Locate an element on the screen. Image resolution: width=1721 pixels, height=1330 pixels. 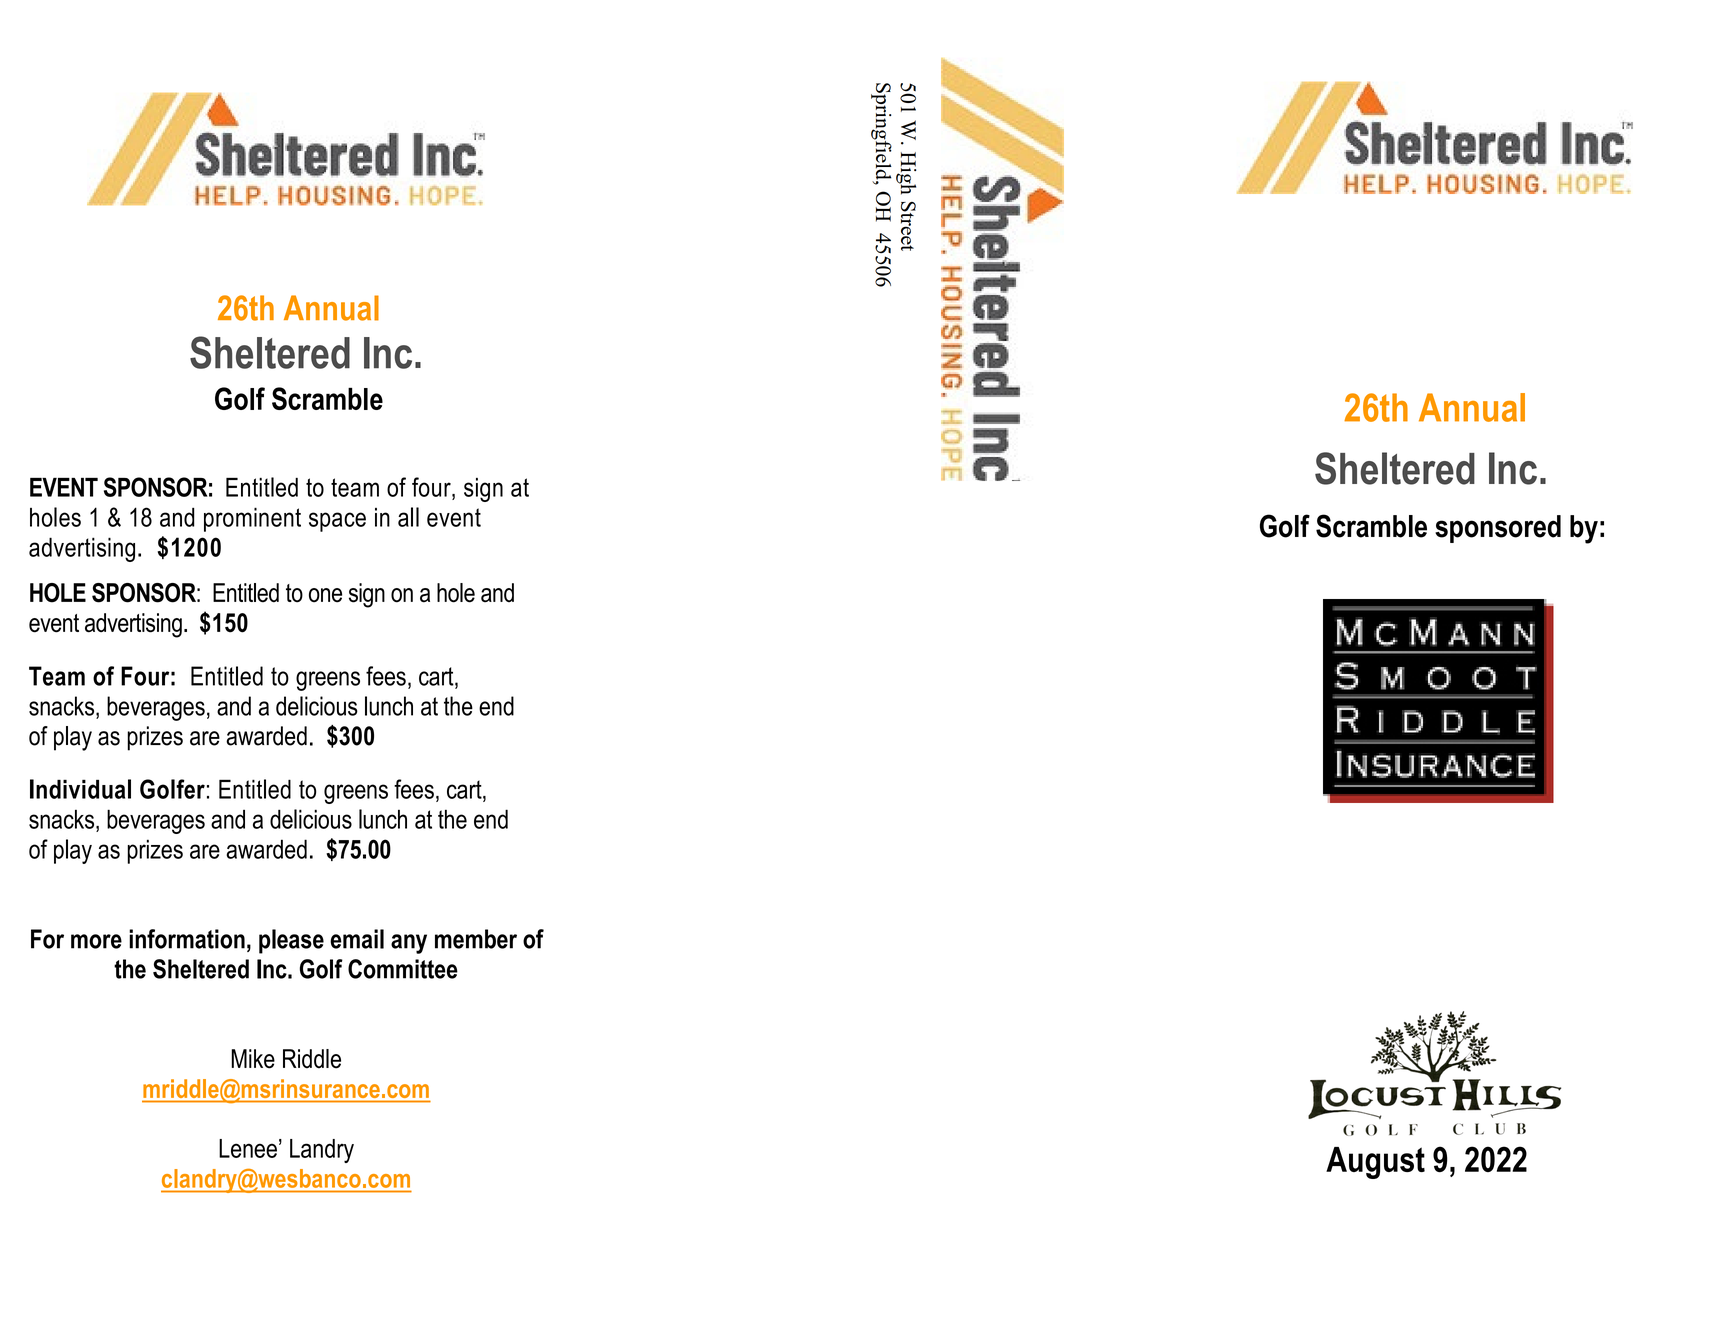
member is located at coordinates (476, 939).
